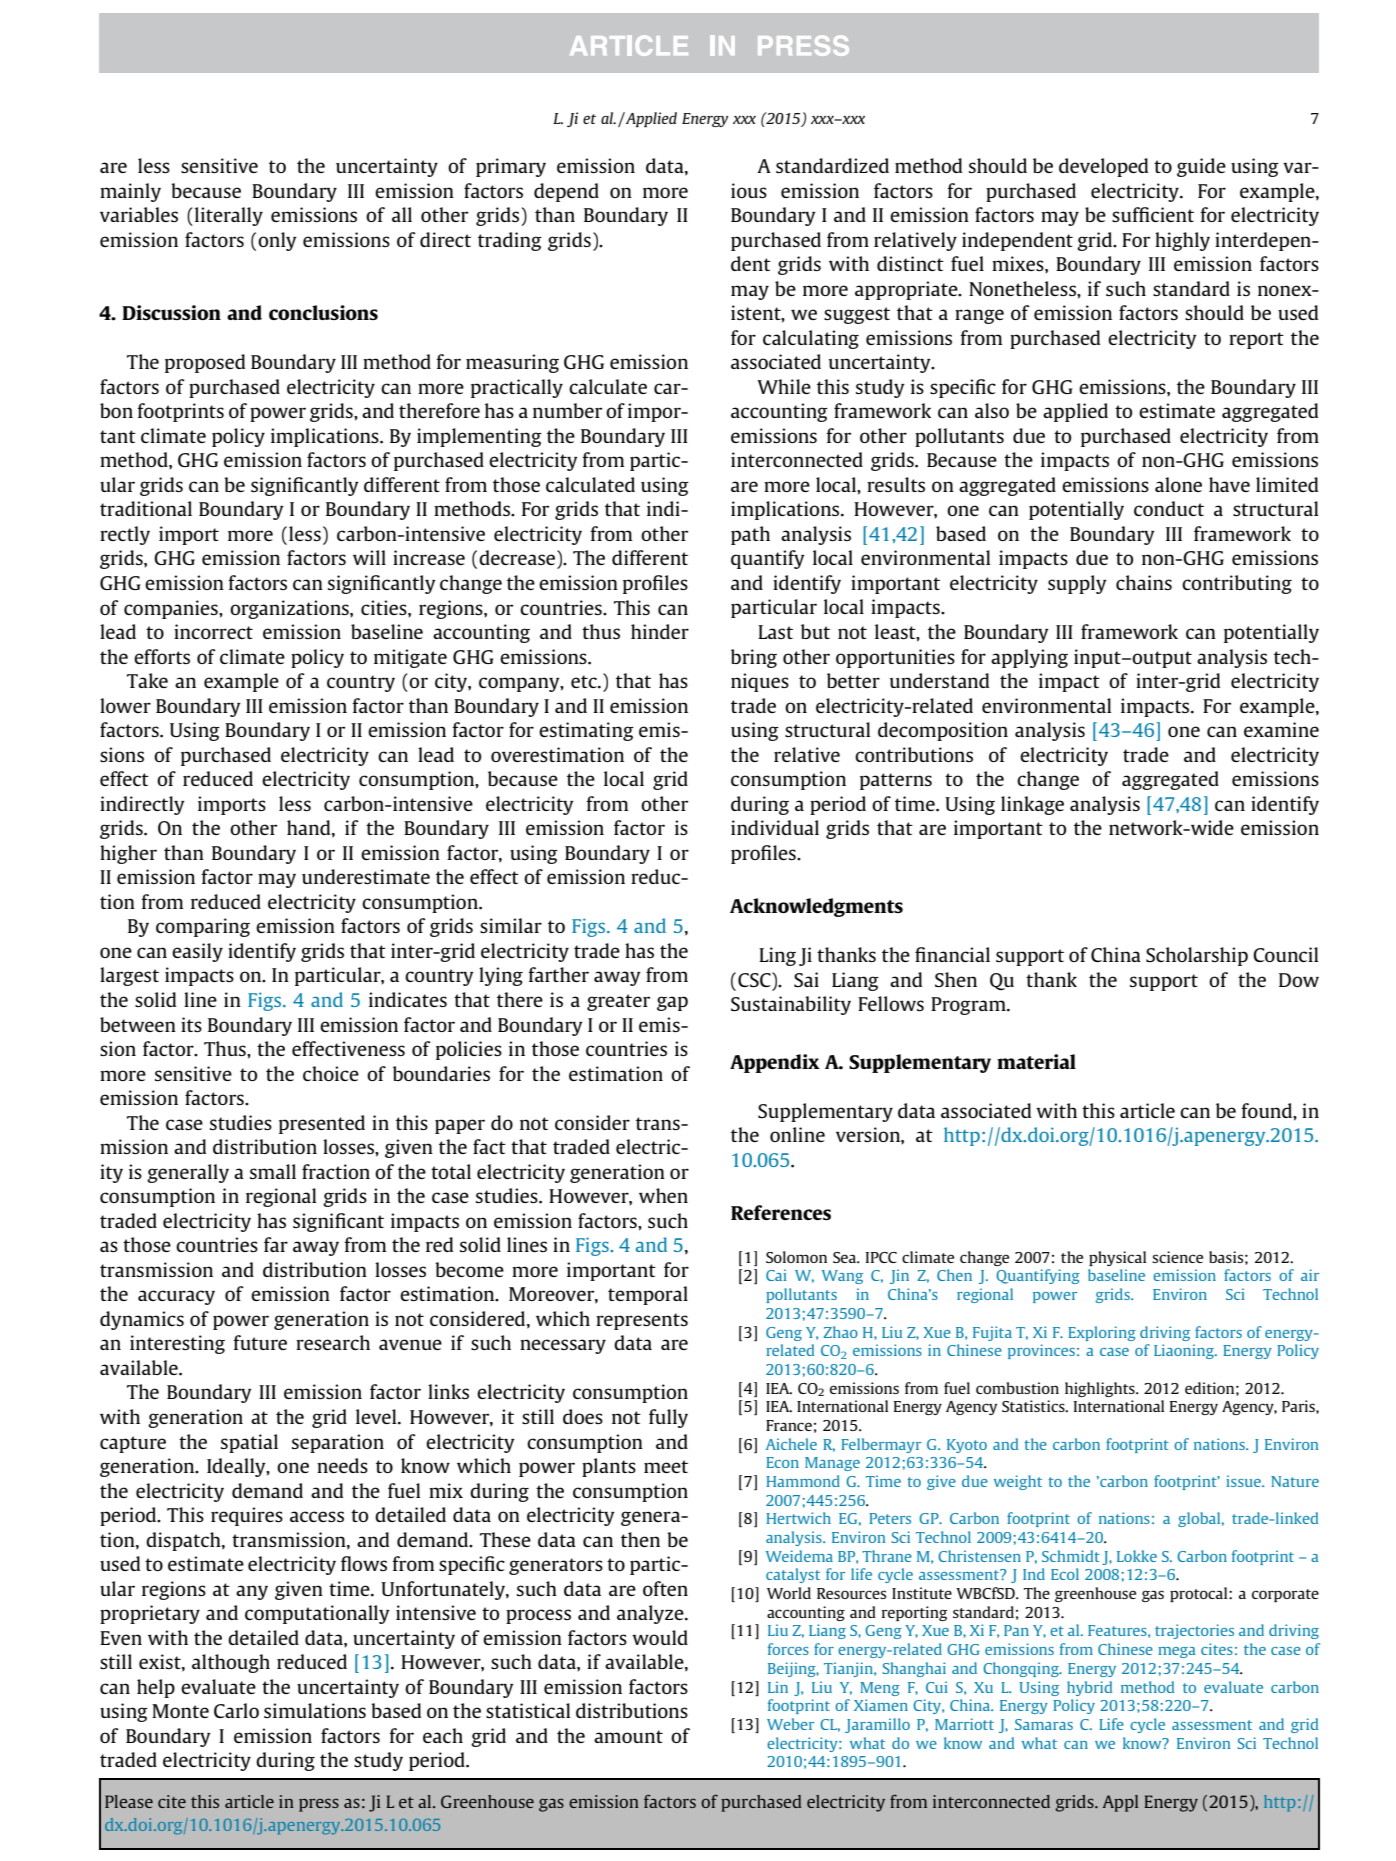  What do you see at coordinates (755, 979) in the document?
I see `CSC` at bounding box center [755, 979].
